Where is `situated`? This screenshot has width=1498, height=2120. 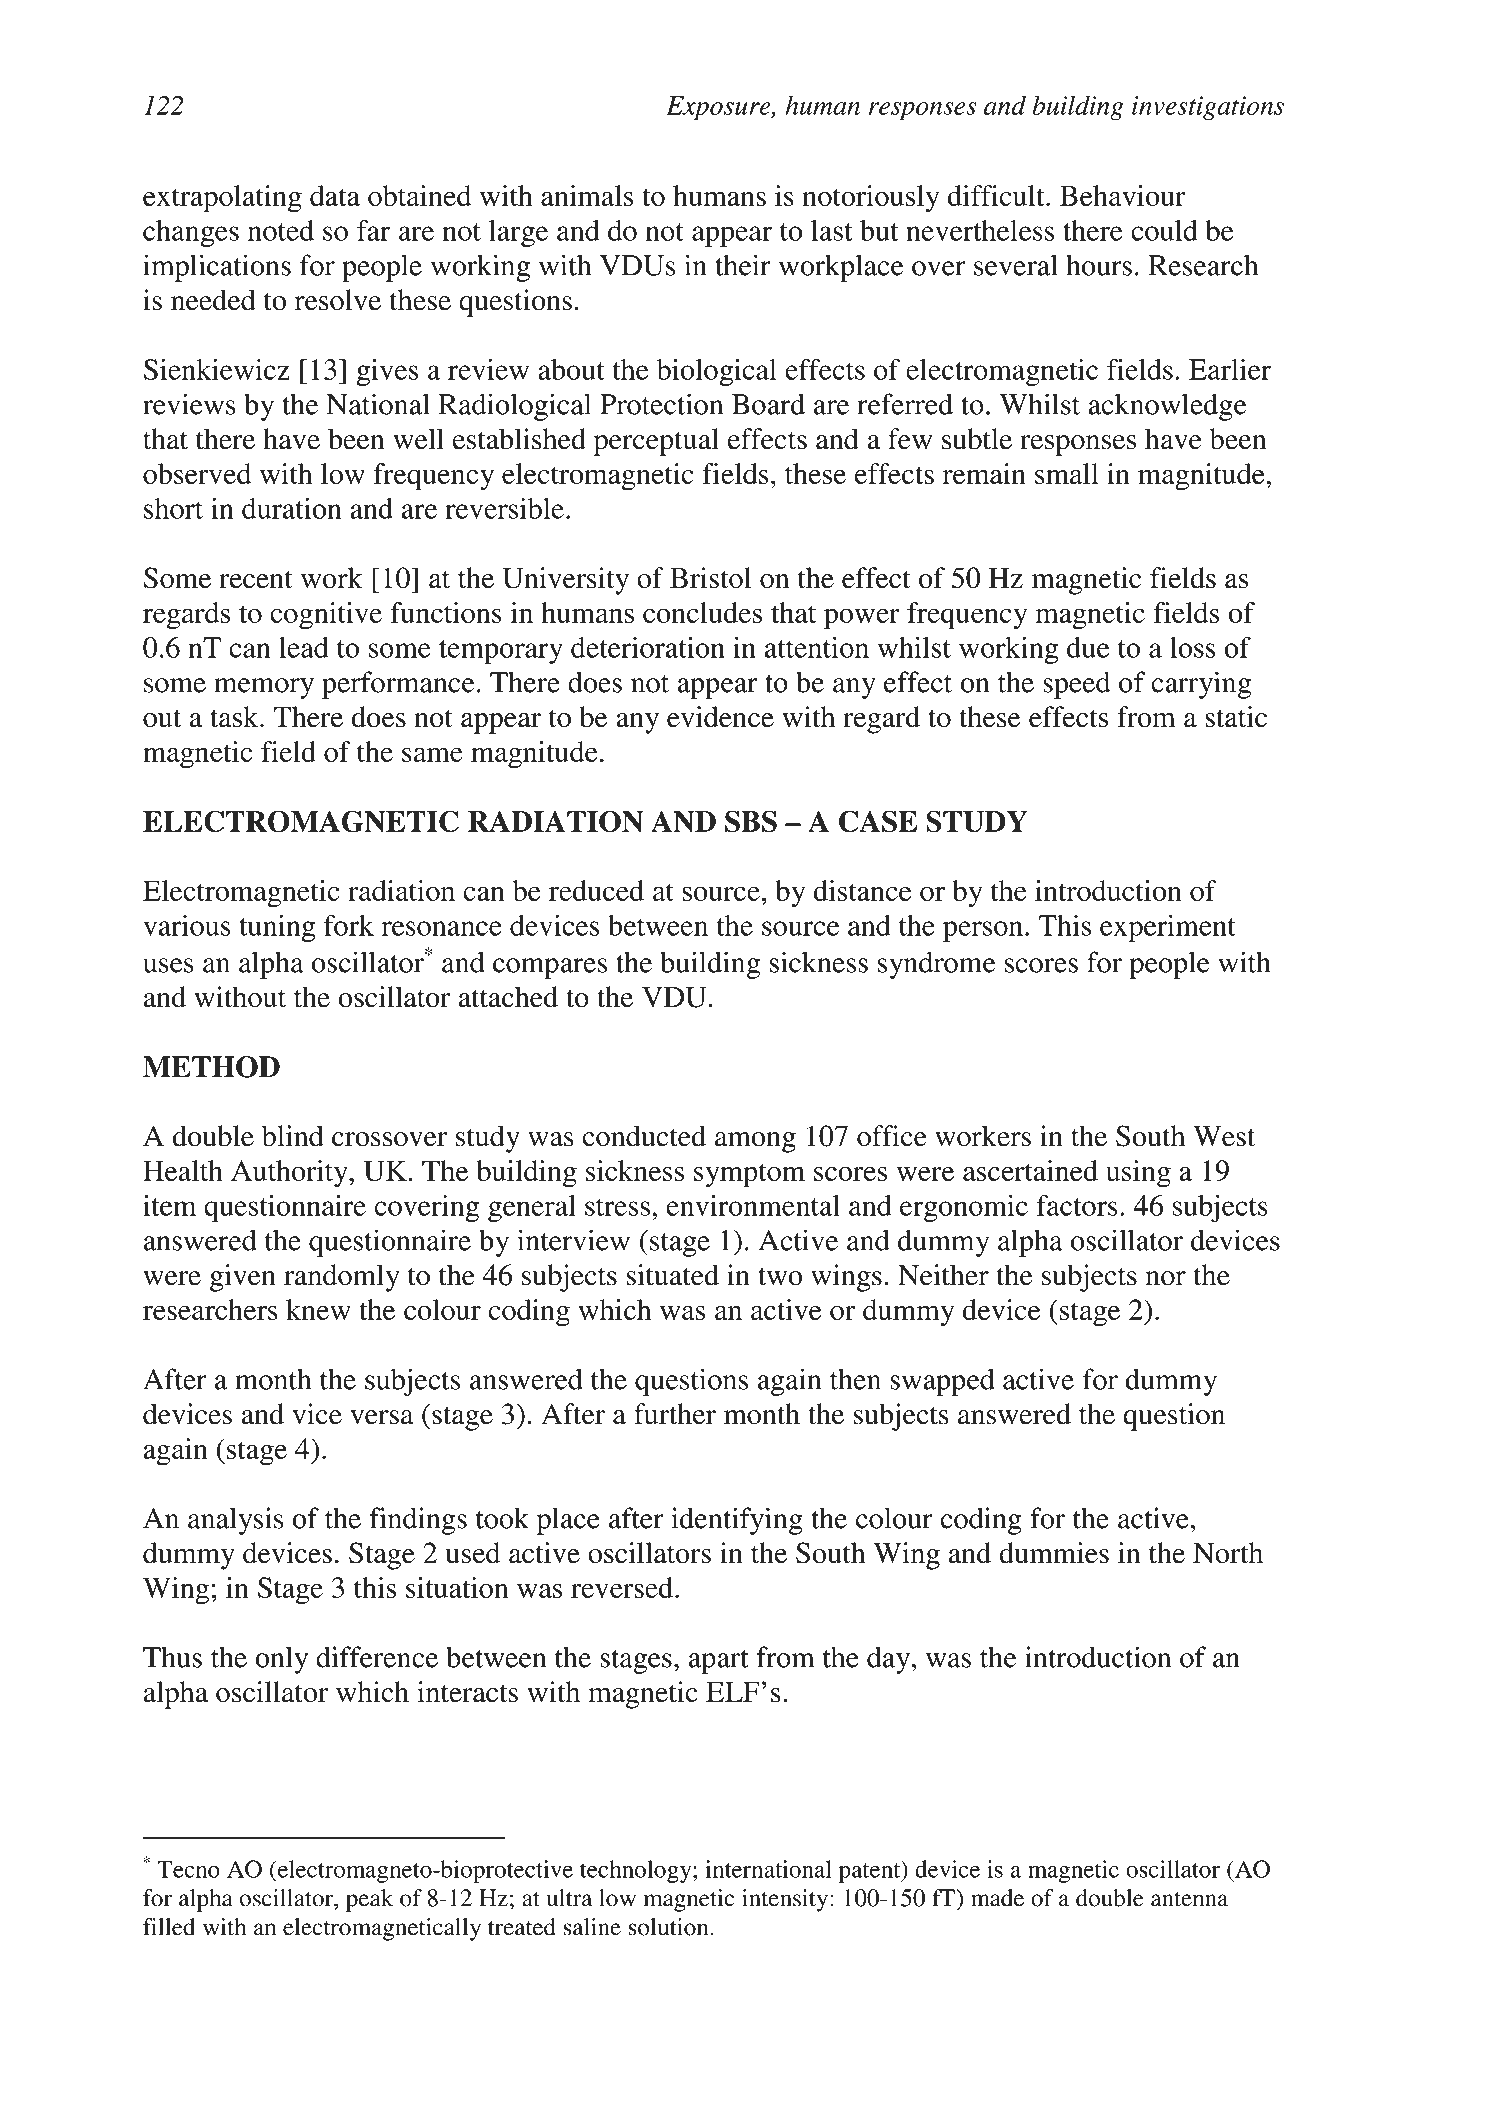
situated is located at coordinates (672, 1275).
